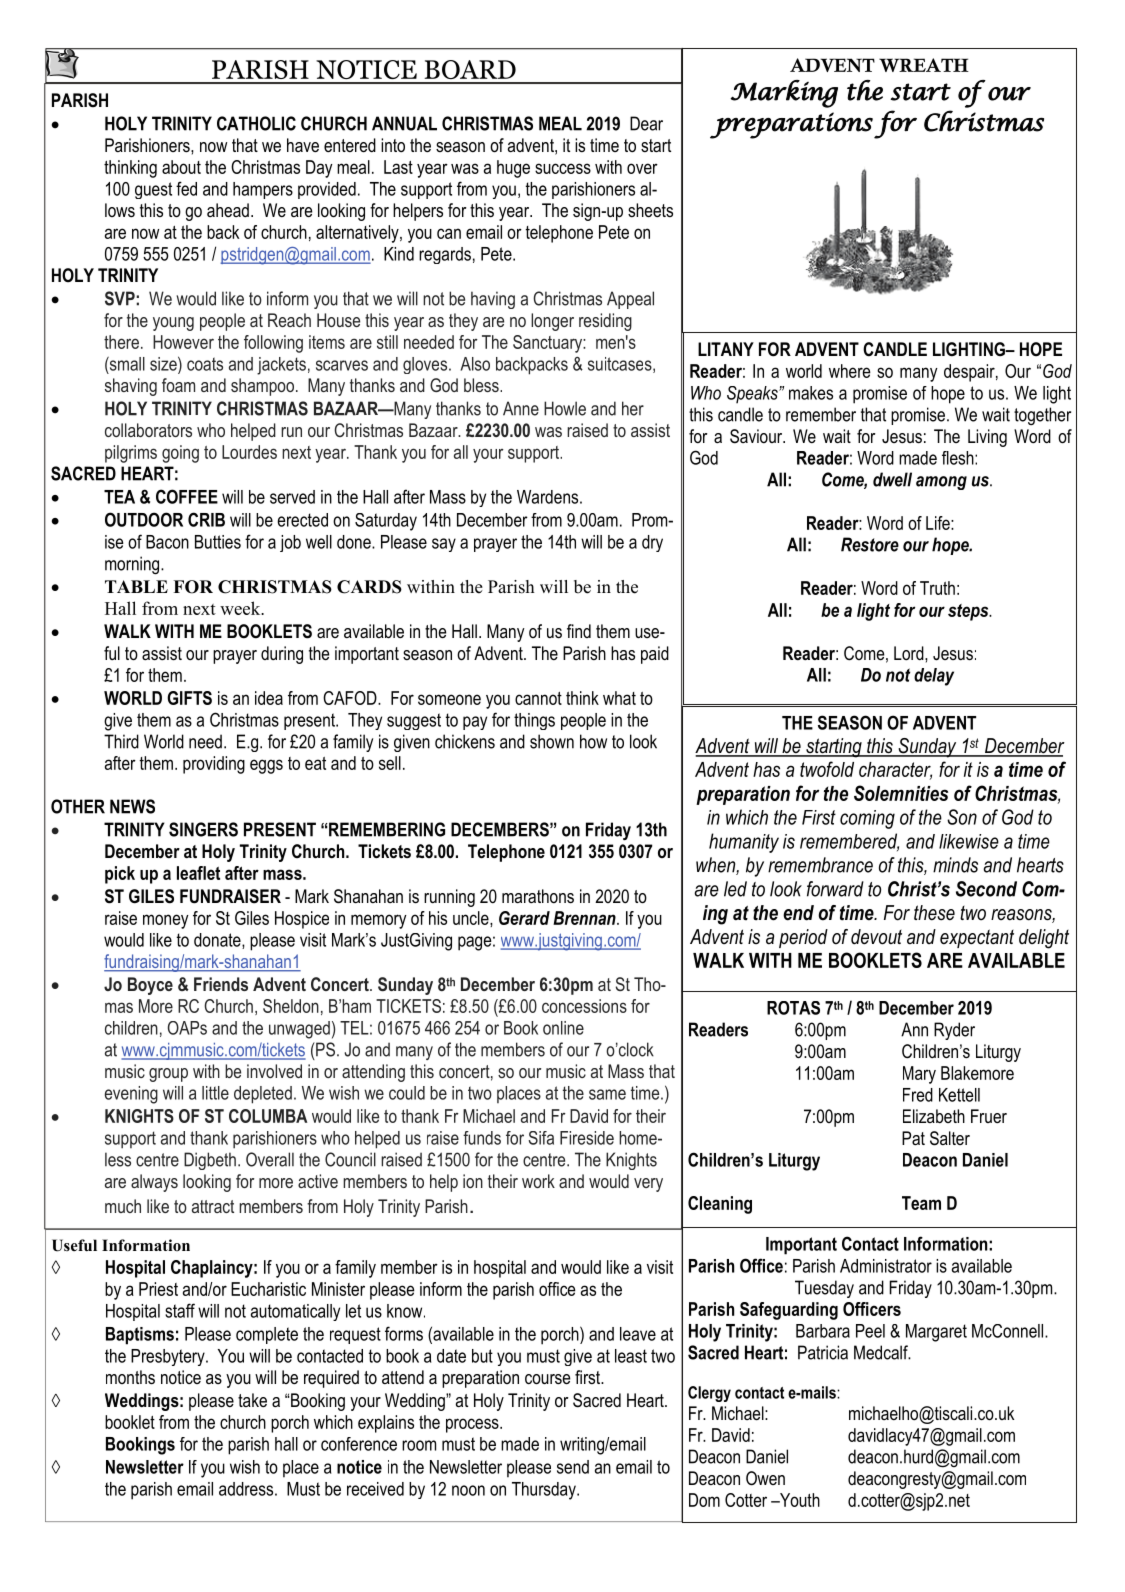  I want to click on concessions, so click(584, 1006).
